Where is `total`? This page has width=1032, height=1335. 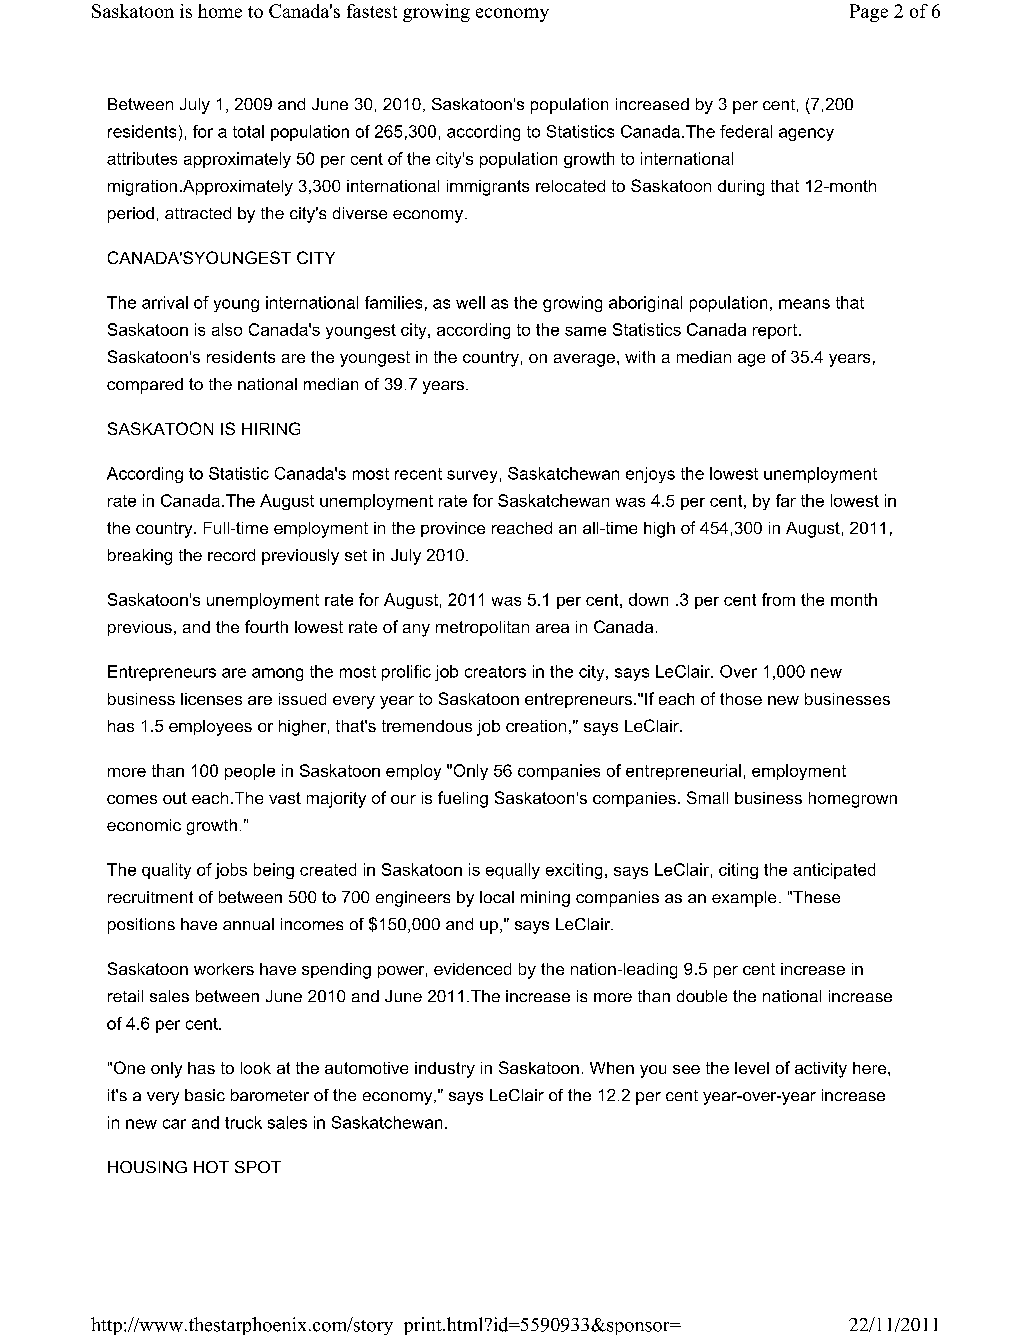
total is located at coordinates (248, 131).
